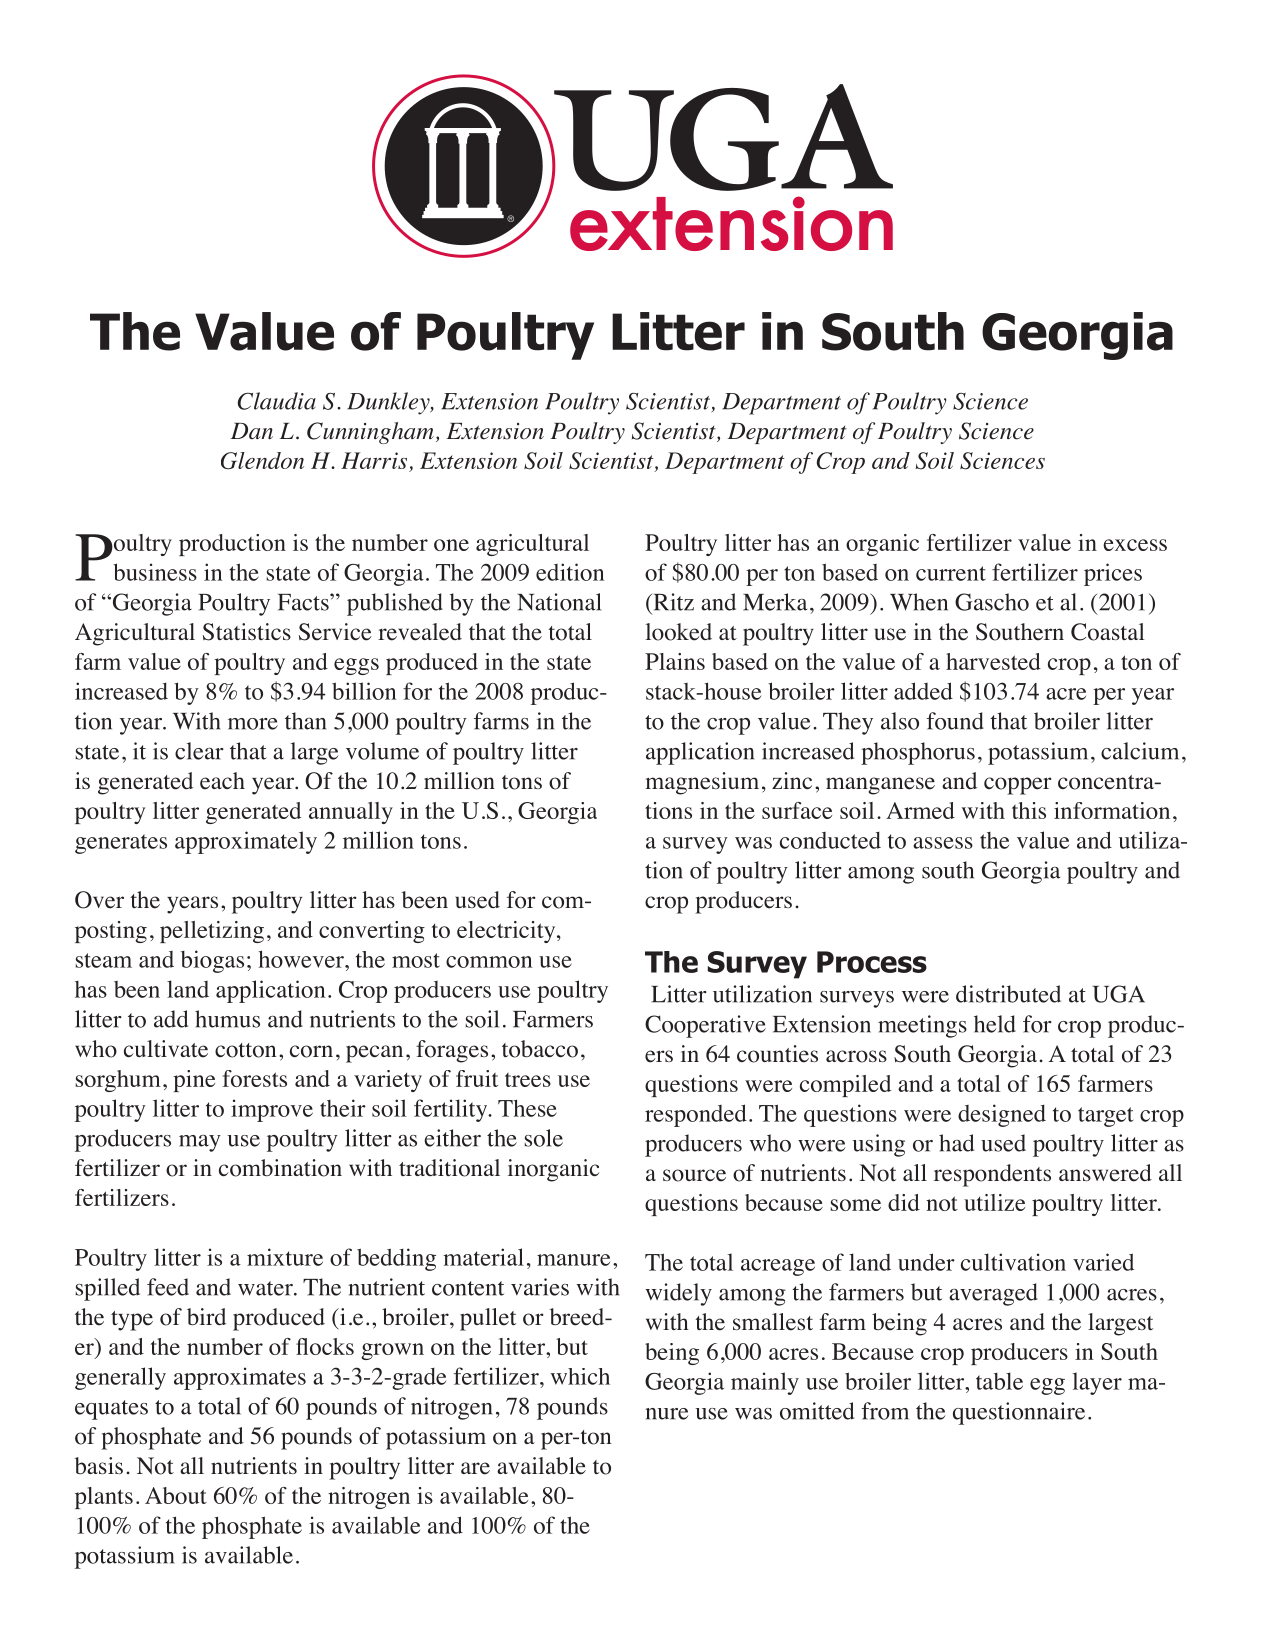 The width and height of the image is (1265, 1638). What do you see at coordinates (475, 1468) in the image?
I see `are` at bounding box center [475, 1468].
